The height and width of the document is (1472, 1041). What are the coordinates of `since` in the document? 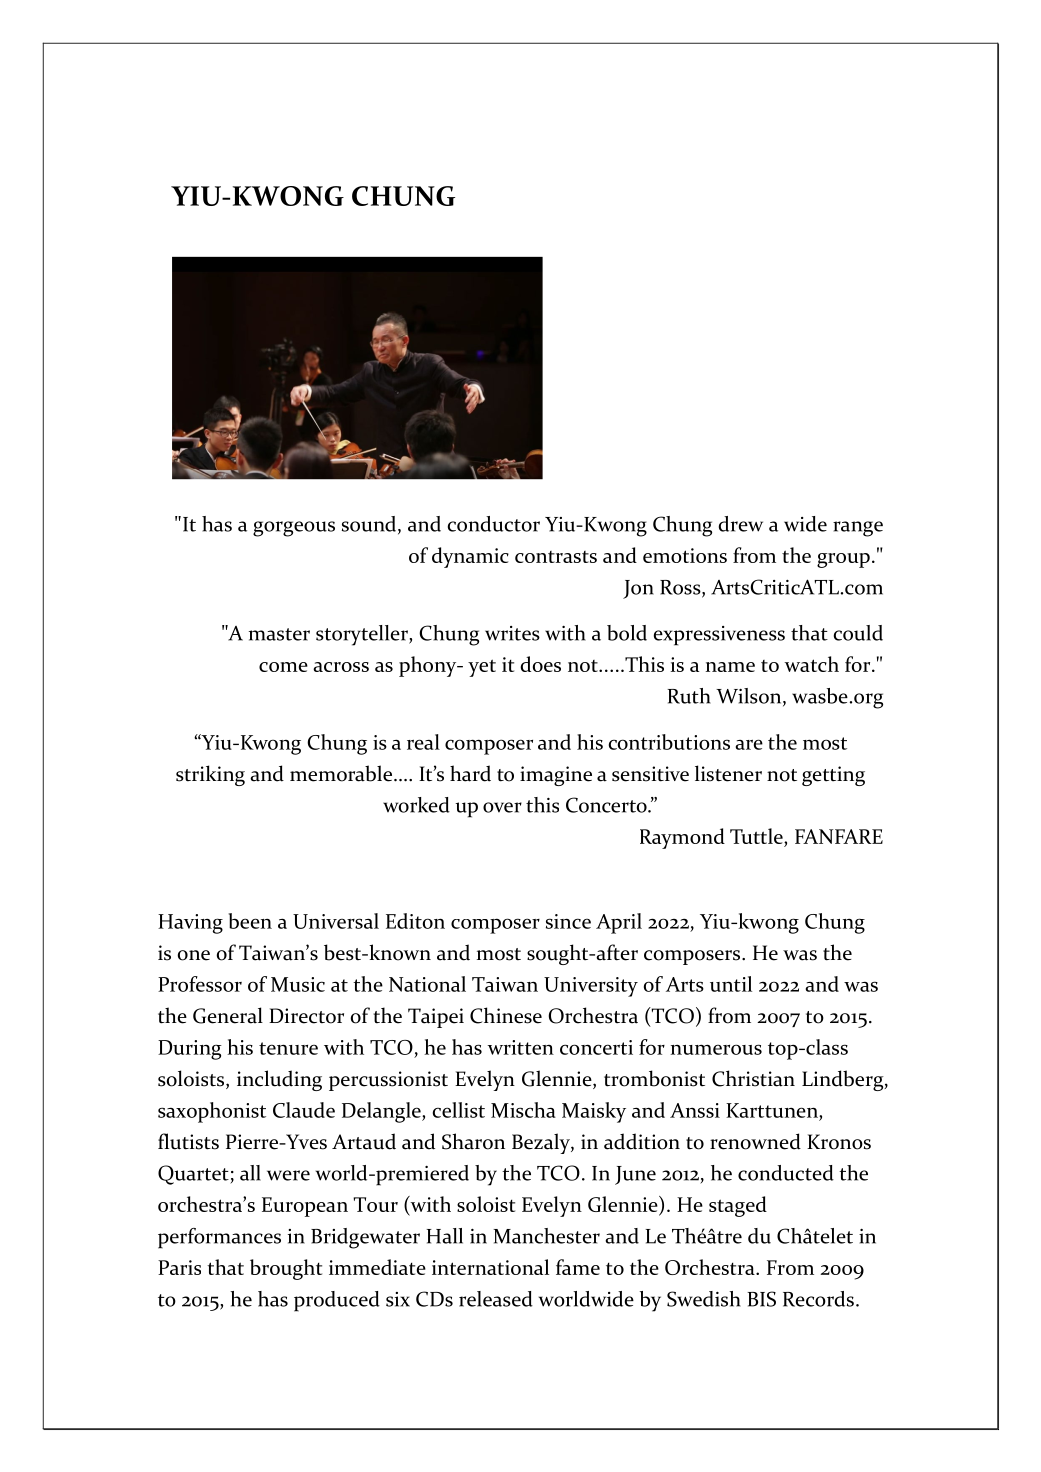 It's located at (568, 921).
